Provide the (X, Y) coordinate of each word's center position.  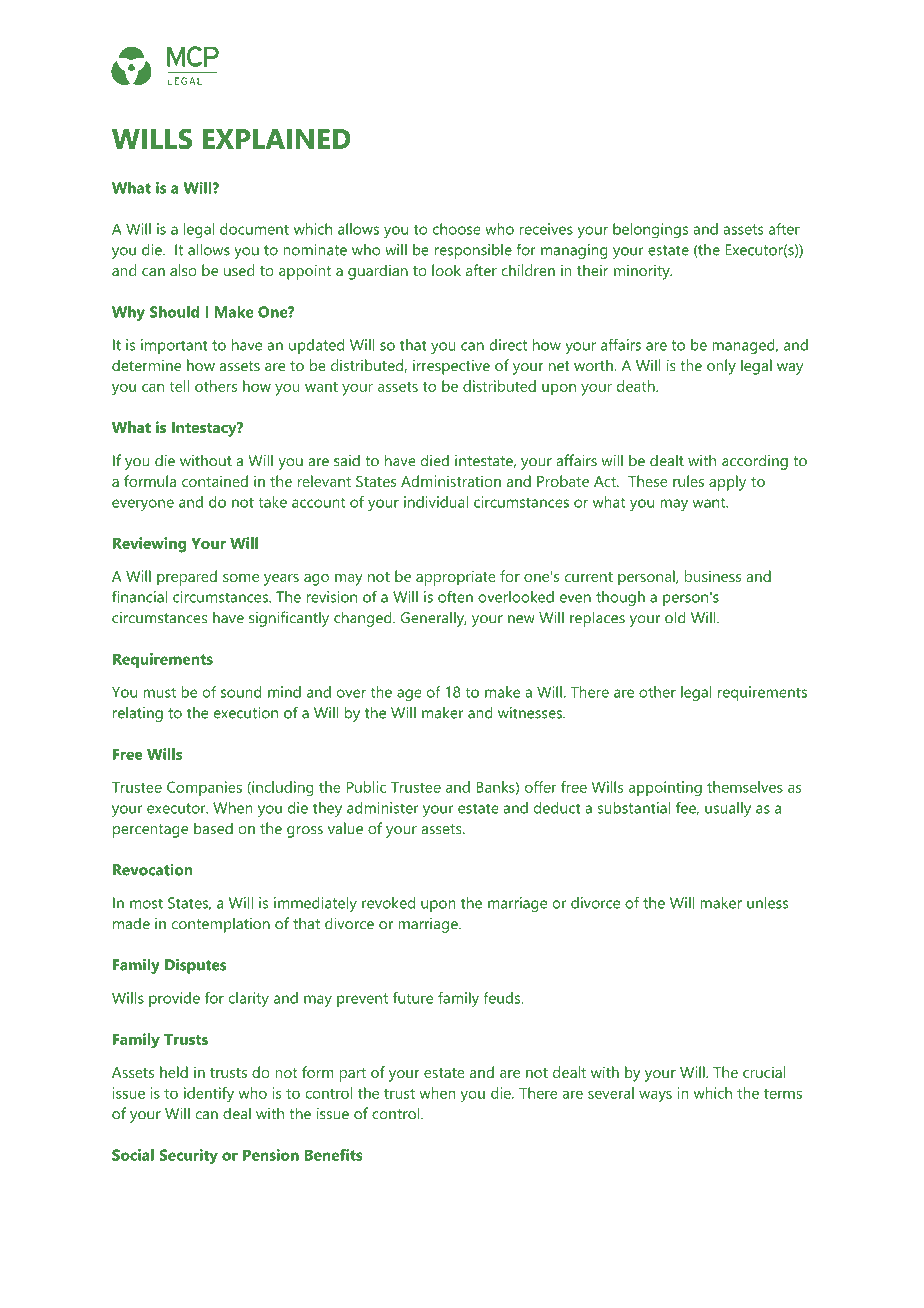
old (675, 617)
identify (209, 1095)
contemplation (221, 925)
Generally (434, 619)
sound (241, 692)
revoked (388, 903)
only (721, 367)
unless (767, 903)
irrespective (451, 367)
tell (179, 386)
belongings (650, 230)
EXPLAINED (277, 139)
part (353, 1075)
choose (457, 229)
